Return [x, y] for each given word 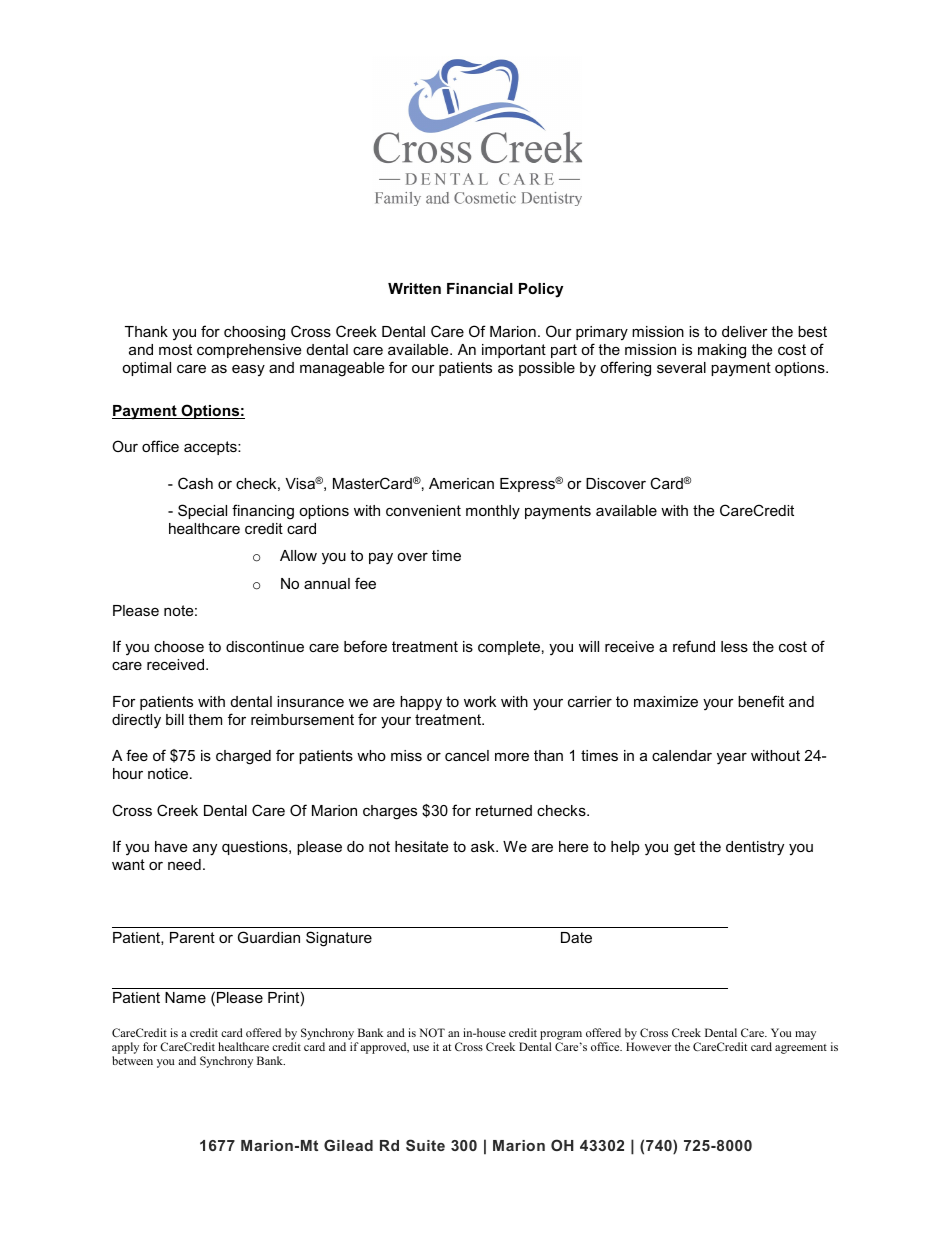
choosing [254, 333]
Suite [425, 1145]
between [132, 1060]
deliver [745, 331]
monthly [493, 512]
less [734, 646]
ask [484, 846]
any [205, 849]
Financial [480, 288]
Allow [298, 555]
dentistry [755, 848]
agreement [801, 1049]
